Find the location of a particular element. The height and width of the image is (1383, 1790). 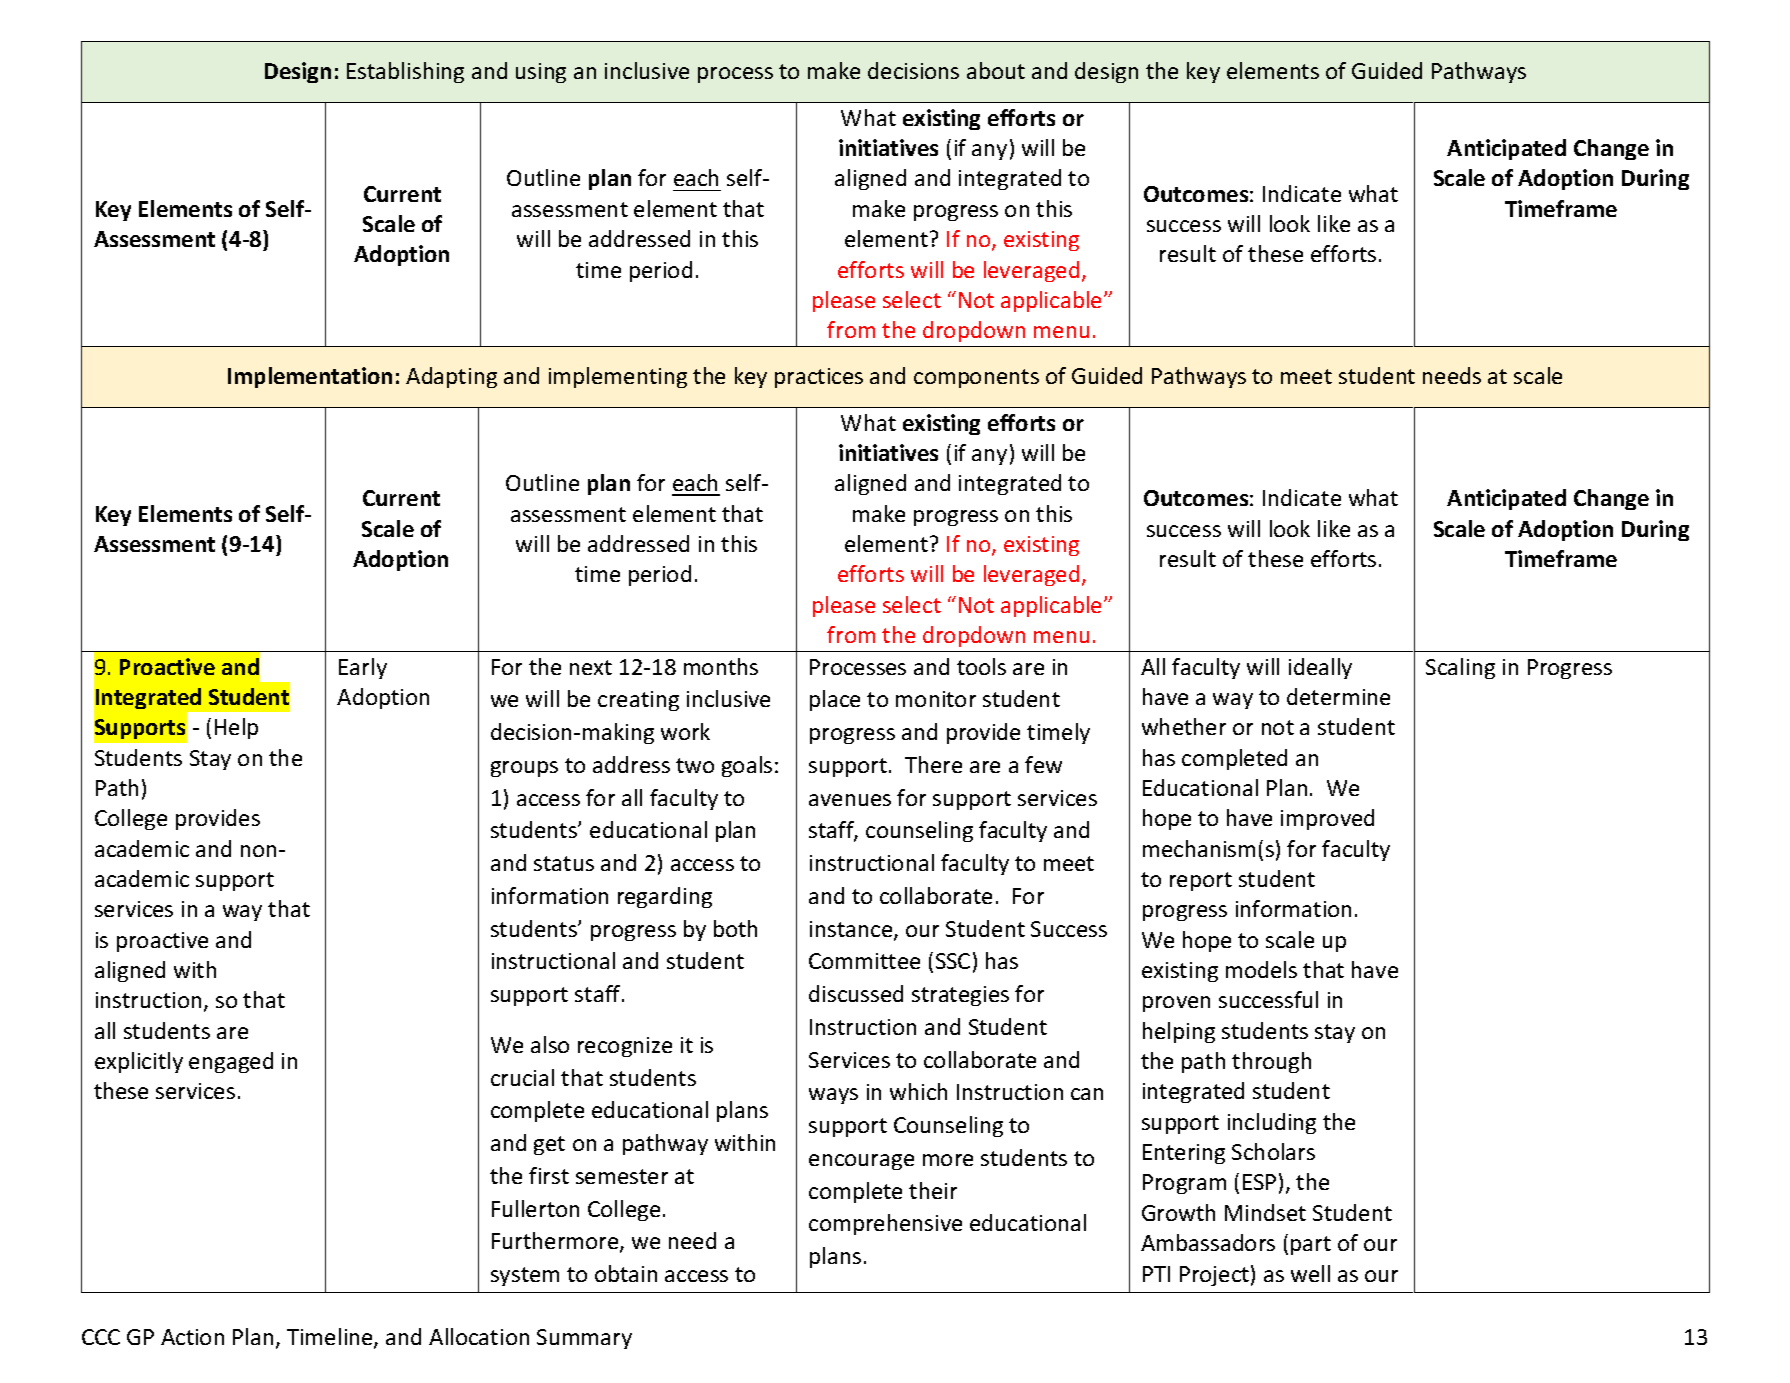

models is located at coordinates (1261, 969).
